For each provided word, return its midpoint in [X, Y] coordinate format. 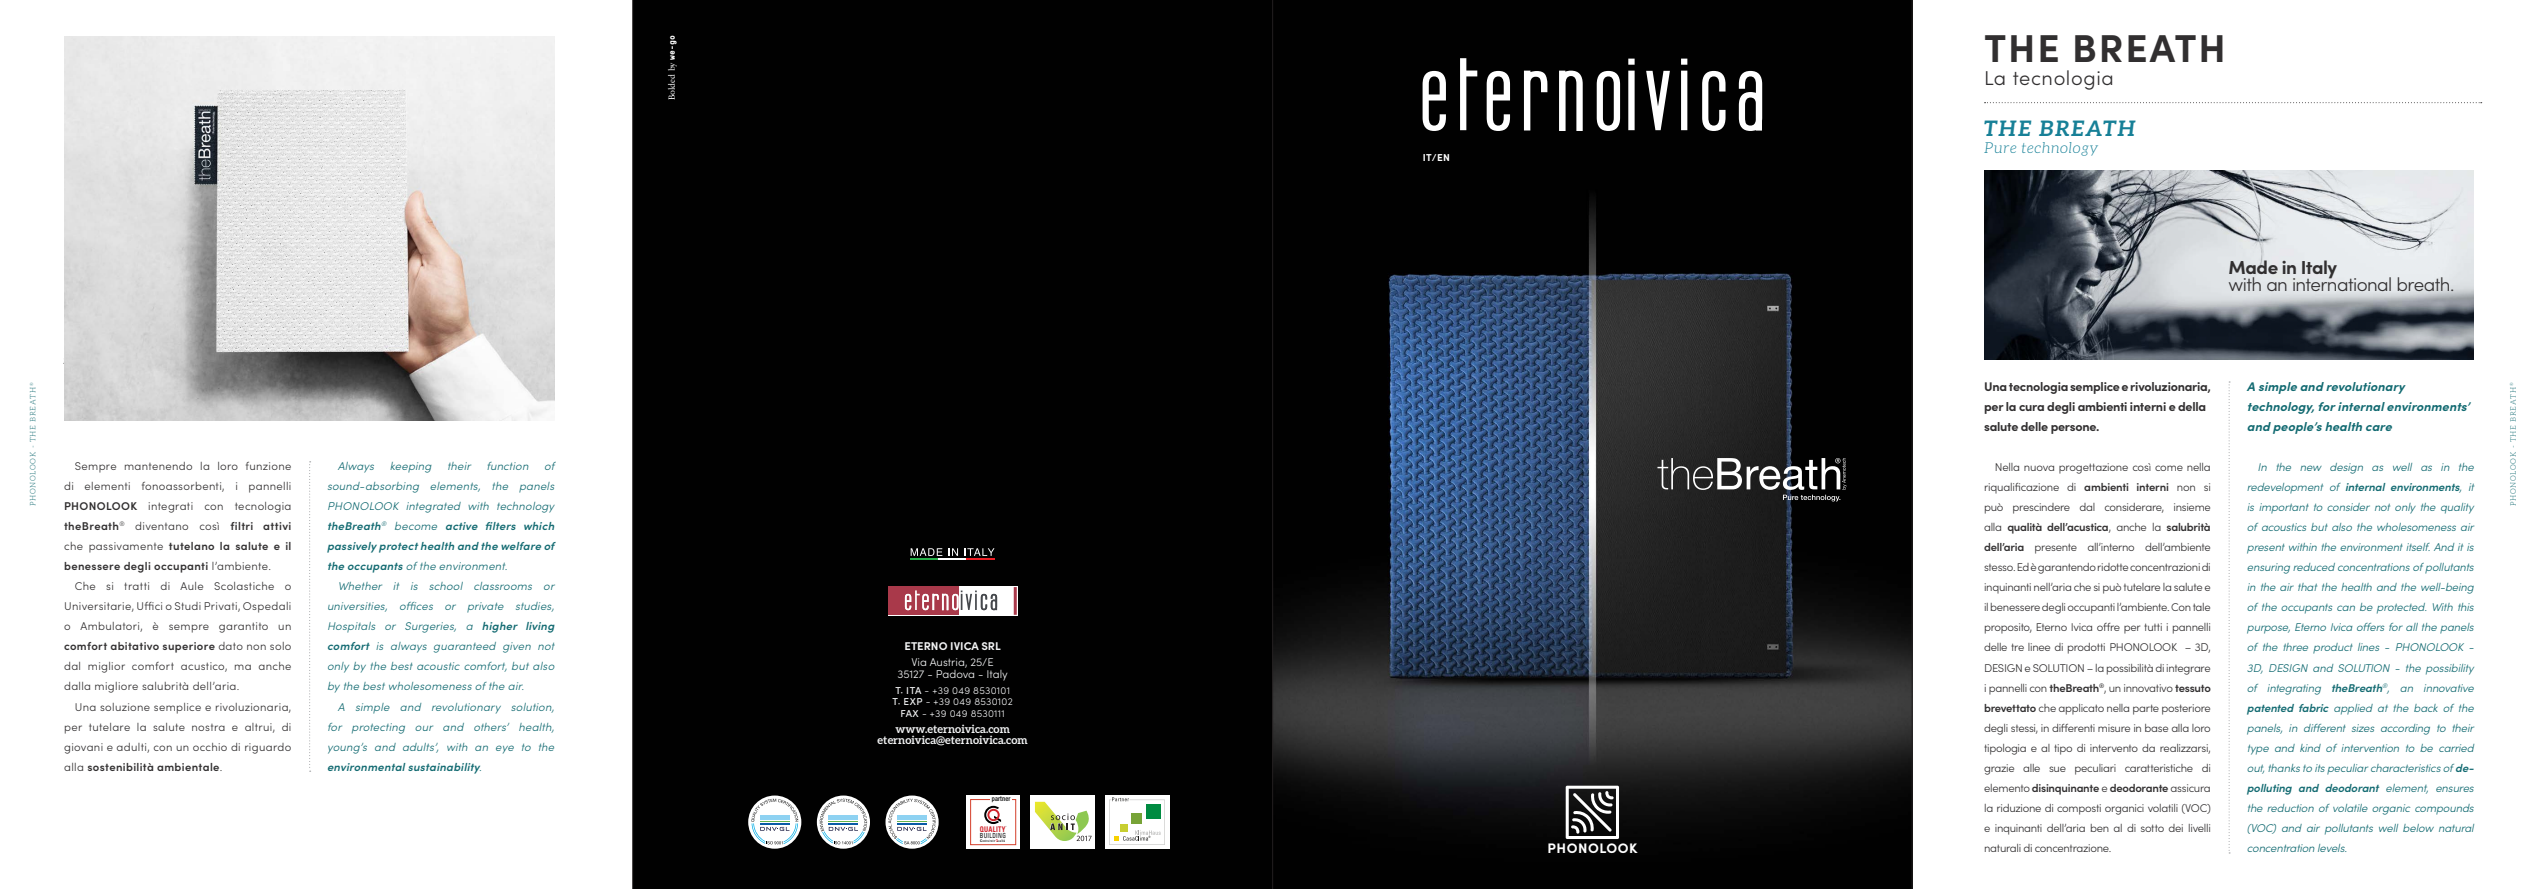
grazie [1999, 769]
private [485, 607]
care [2379, 428]
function [508, 466]
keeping [411, 467]
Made [2253, 267]
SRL [991, 646]
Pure [2000, 147]
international [2342, 283]
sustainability [444, 768]
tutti [2153, 627]
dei [2176, 828]
